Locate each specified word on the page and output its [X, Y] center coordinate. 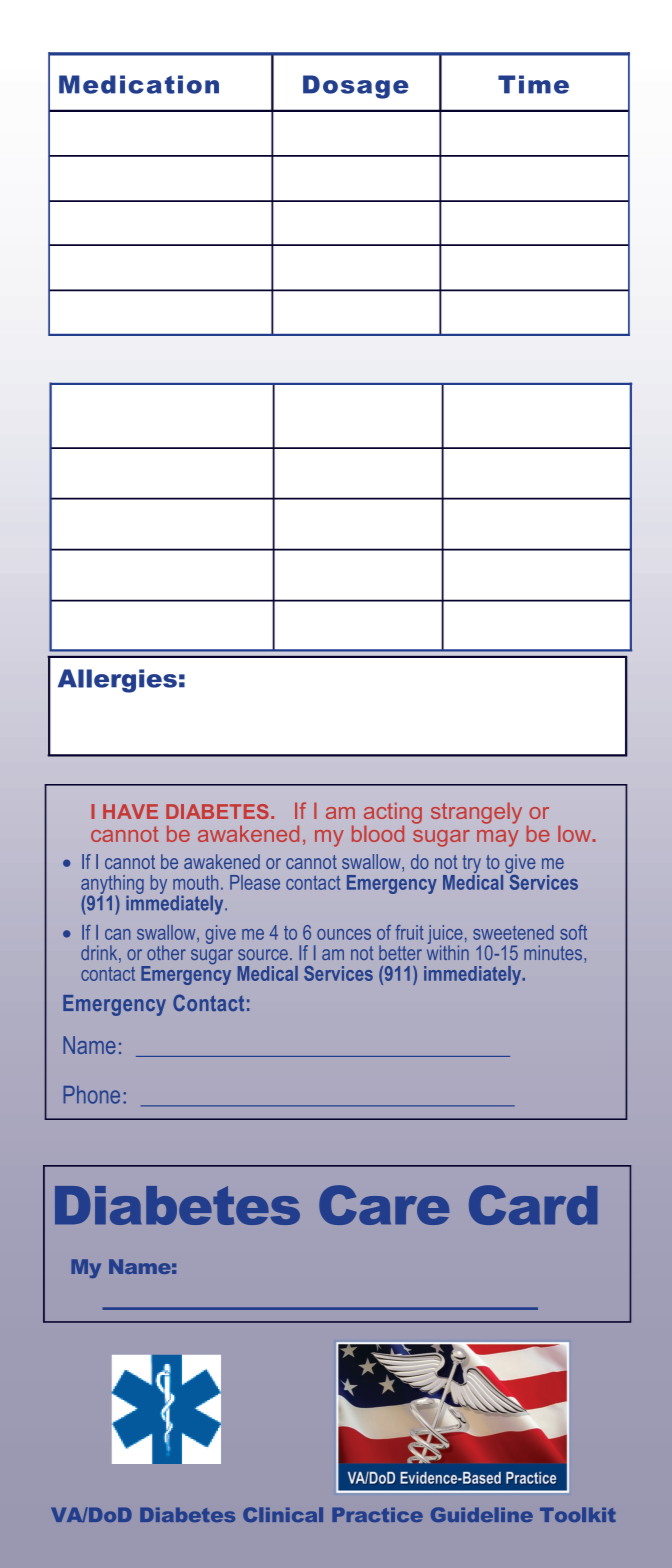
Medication [139, 84]
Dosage [356, 87]
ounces [344, 934]
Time [533, 84]
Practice [377, 1515]
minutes [554, 952]
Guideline [482, 1514]
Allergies [117, 681]
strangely [476, 813]
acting [393, 814]
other [166, 952]
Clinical [283, 1514]
